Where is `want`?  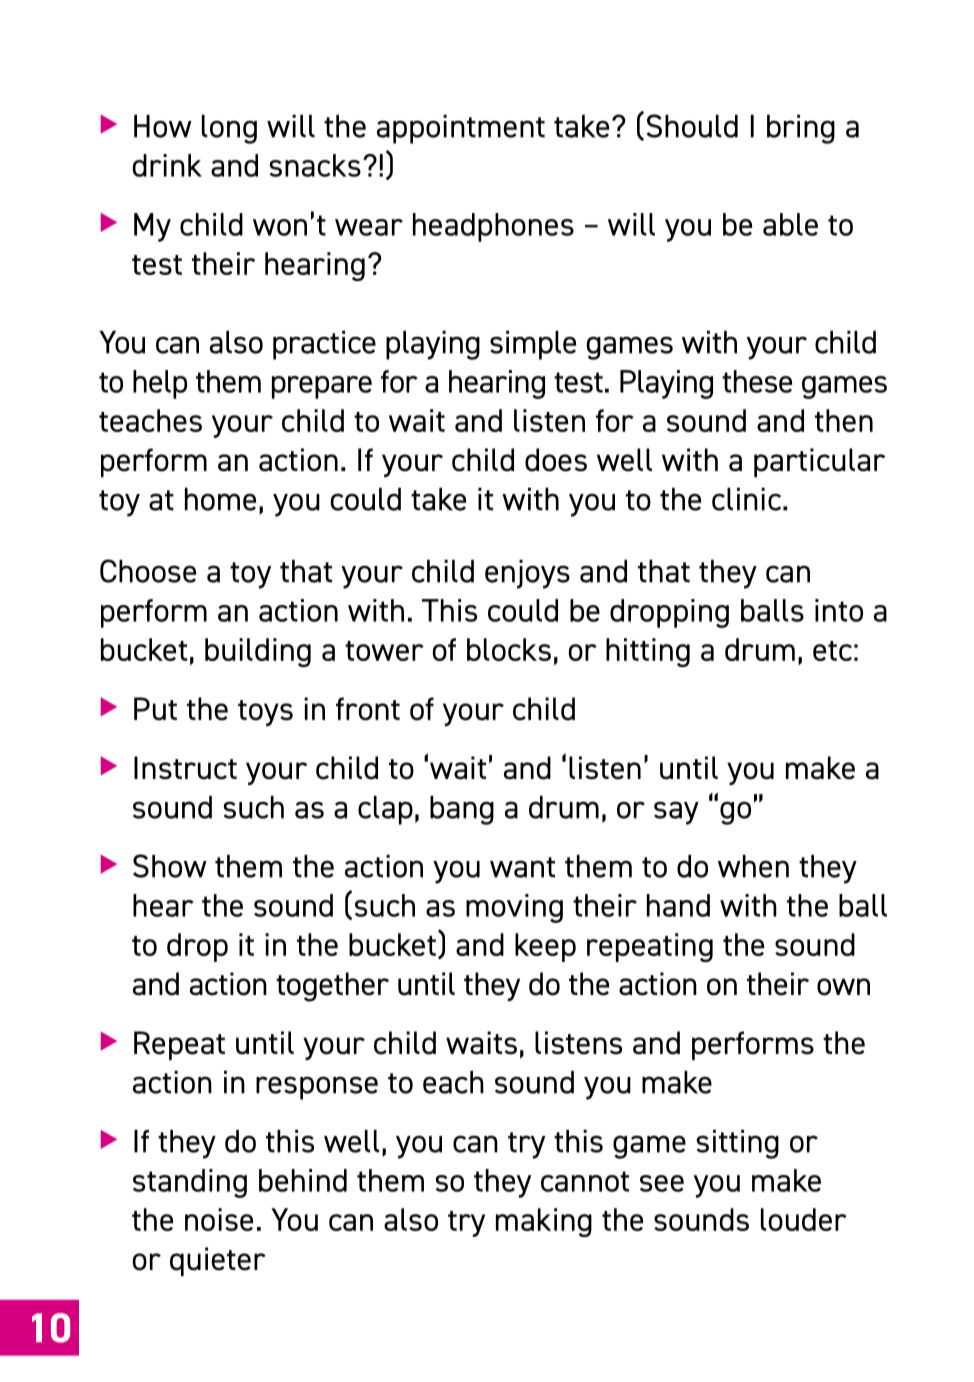
want is located at coordinates (522, 867).
